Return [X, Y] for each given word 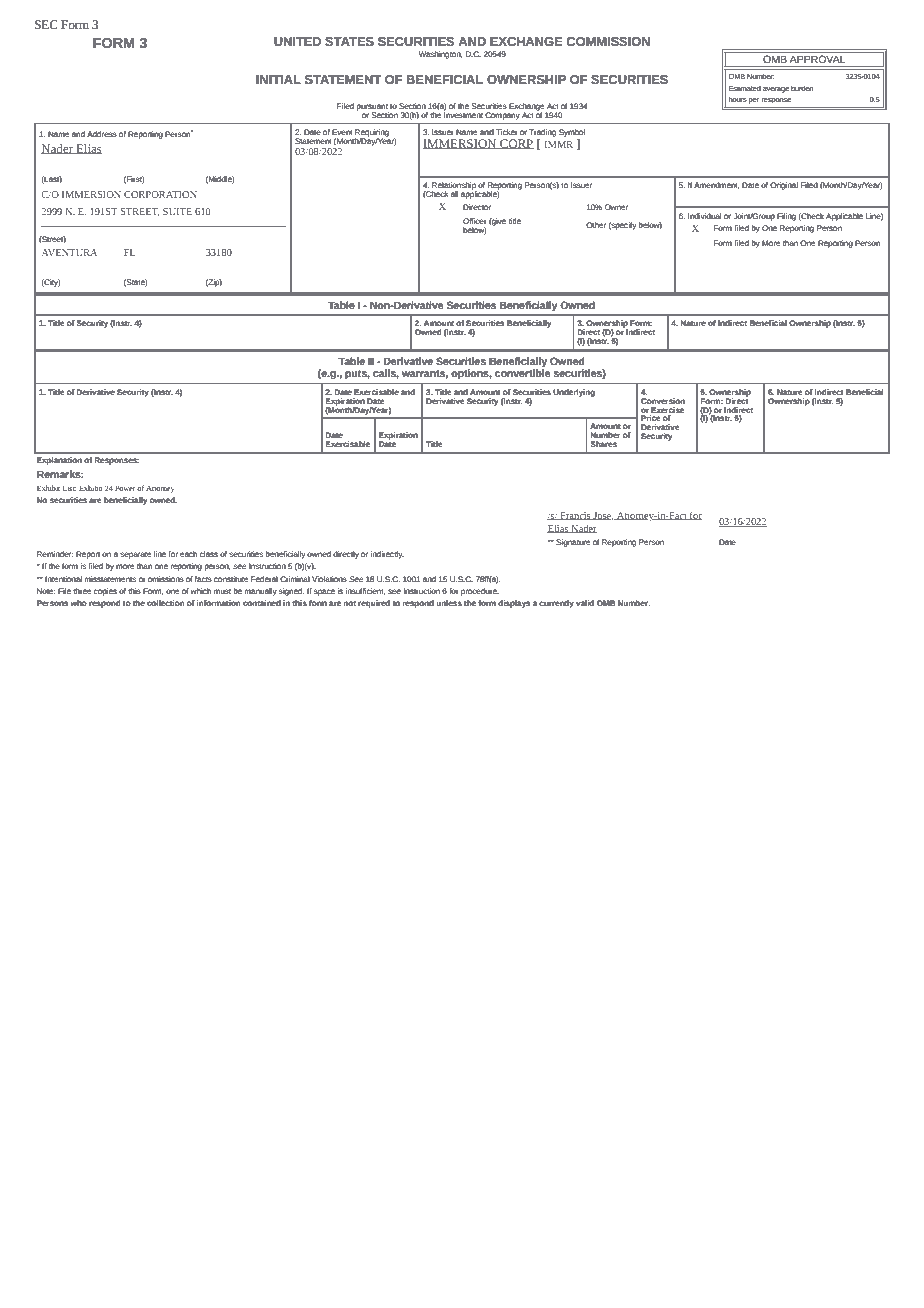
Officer [475, 221]
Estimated [745, 88]
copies [105, 592]
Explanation [59, 461]
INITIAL [278, 79]
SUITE [177, 211]
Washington [441, 55]
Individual [704, 216]
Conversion [663, 401]
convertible [522, 373]
